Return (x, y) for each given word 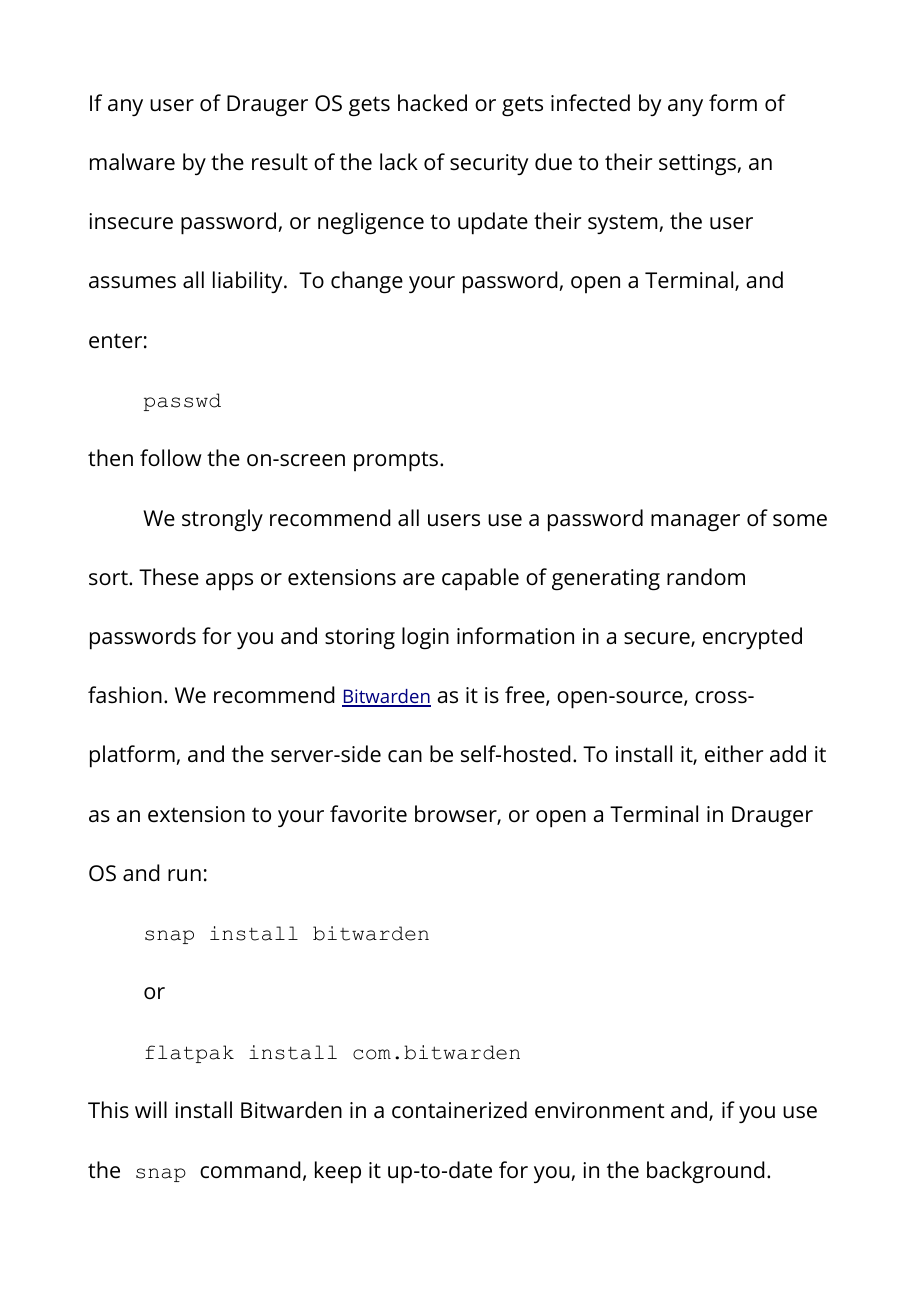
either (734, 754)
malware (132, 162)
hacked (432, 103)
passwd (182, 402)
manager (695, 523)
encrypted (752, 638)
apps (229, 582)
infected (590, 103)
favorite (368, 814)
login (425, 638)
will (151, 1109)
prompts (397, 461)
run (184, 875)
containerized (459, 1110)
